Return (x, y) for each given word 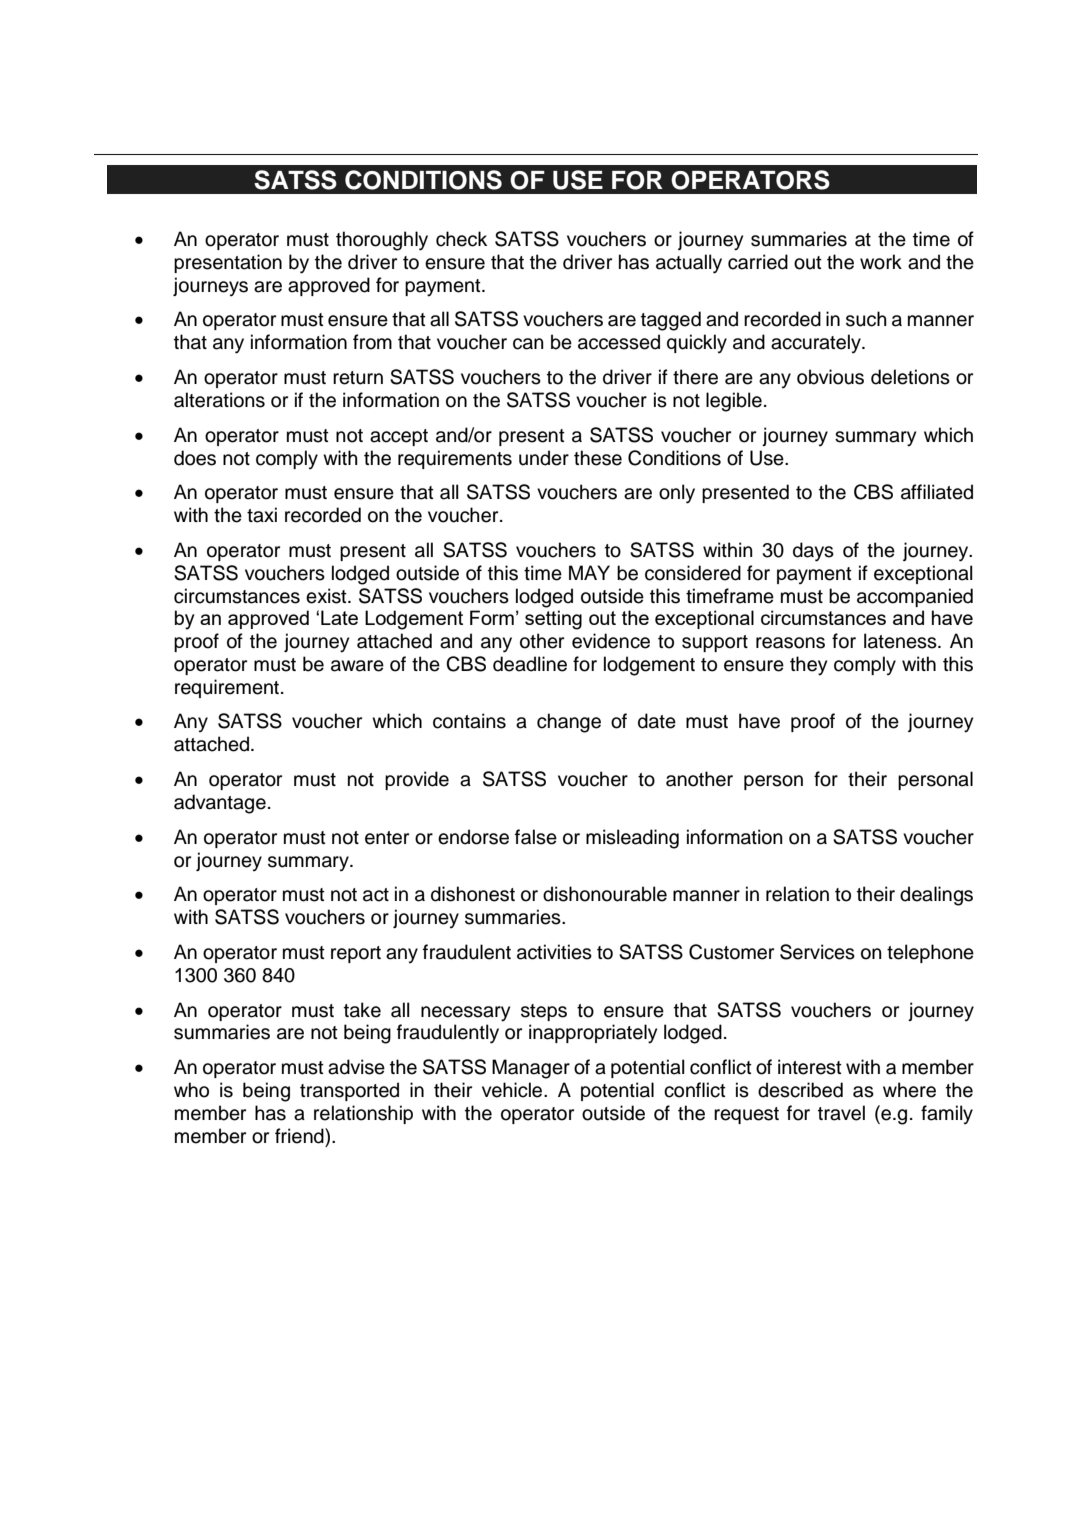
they (808, 666)
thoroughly (382, 241)
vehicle (513, 1090)
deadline (530, 664)
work (881, 262)
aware (357, 666)
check (461, 239)
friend (300, 1136)
